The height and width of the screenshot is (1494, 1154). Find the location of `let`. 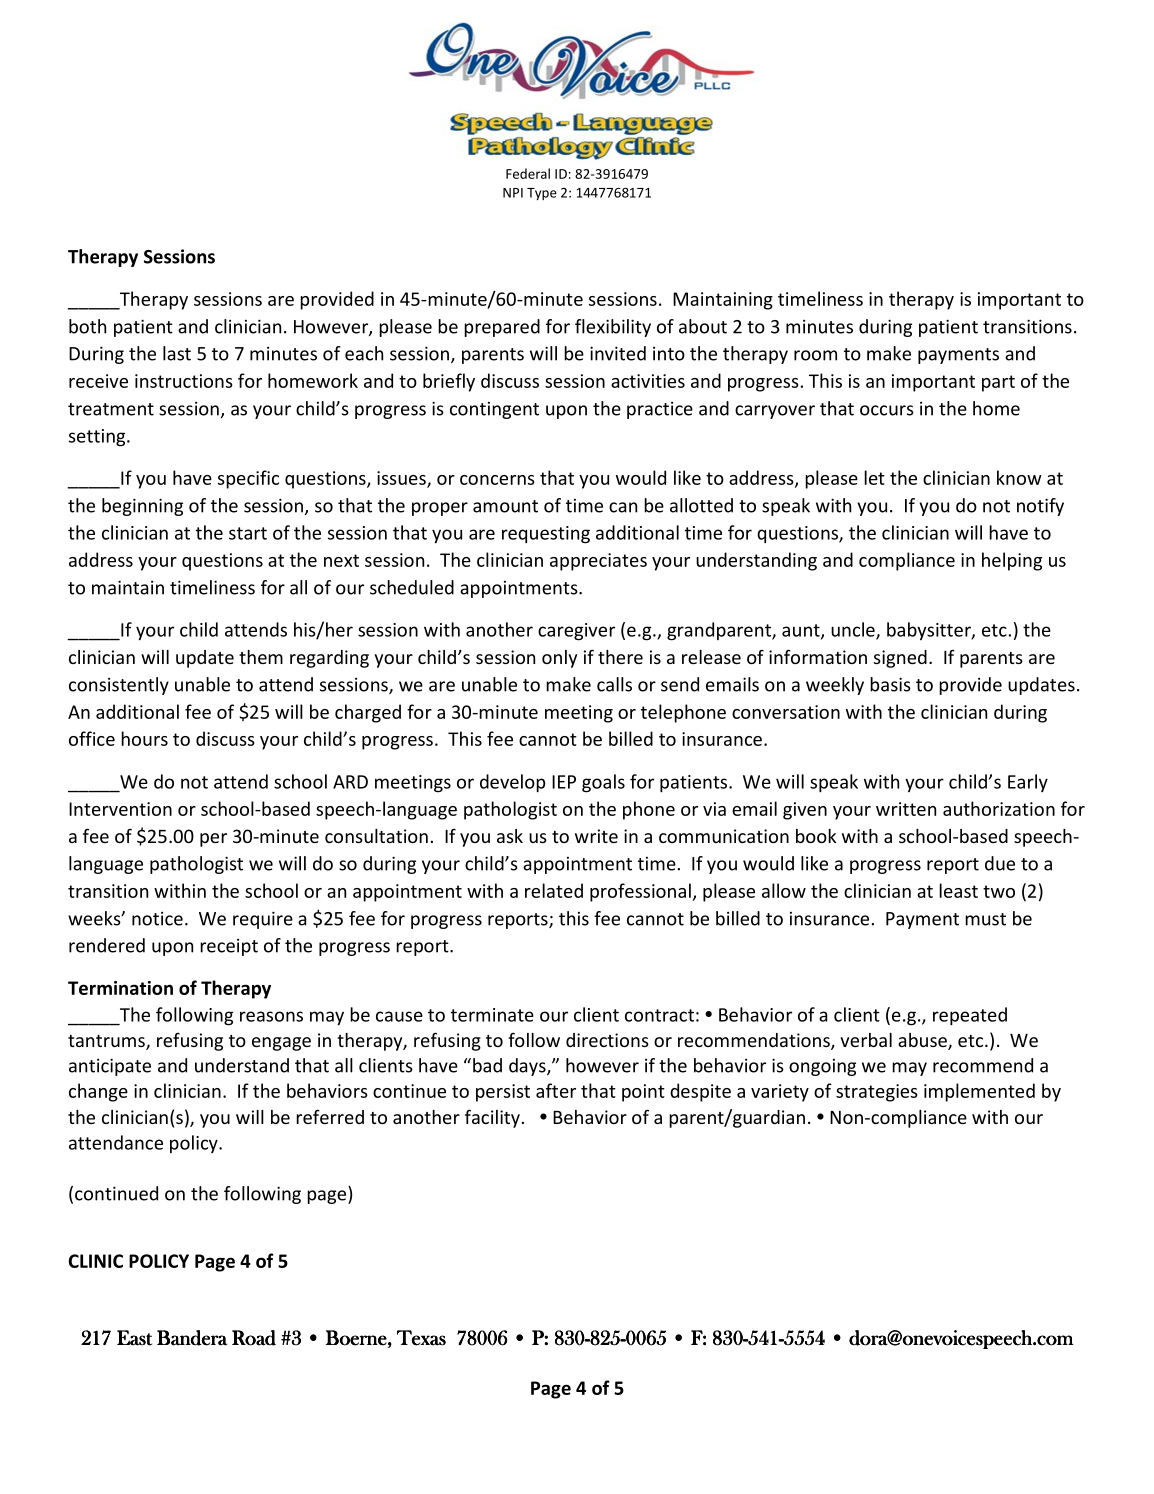

let is located at coordinates (874, 477).
